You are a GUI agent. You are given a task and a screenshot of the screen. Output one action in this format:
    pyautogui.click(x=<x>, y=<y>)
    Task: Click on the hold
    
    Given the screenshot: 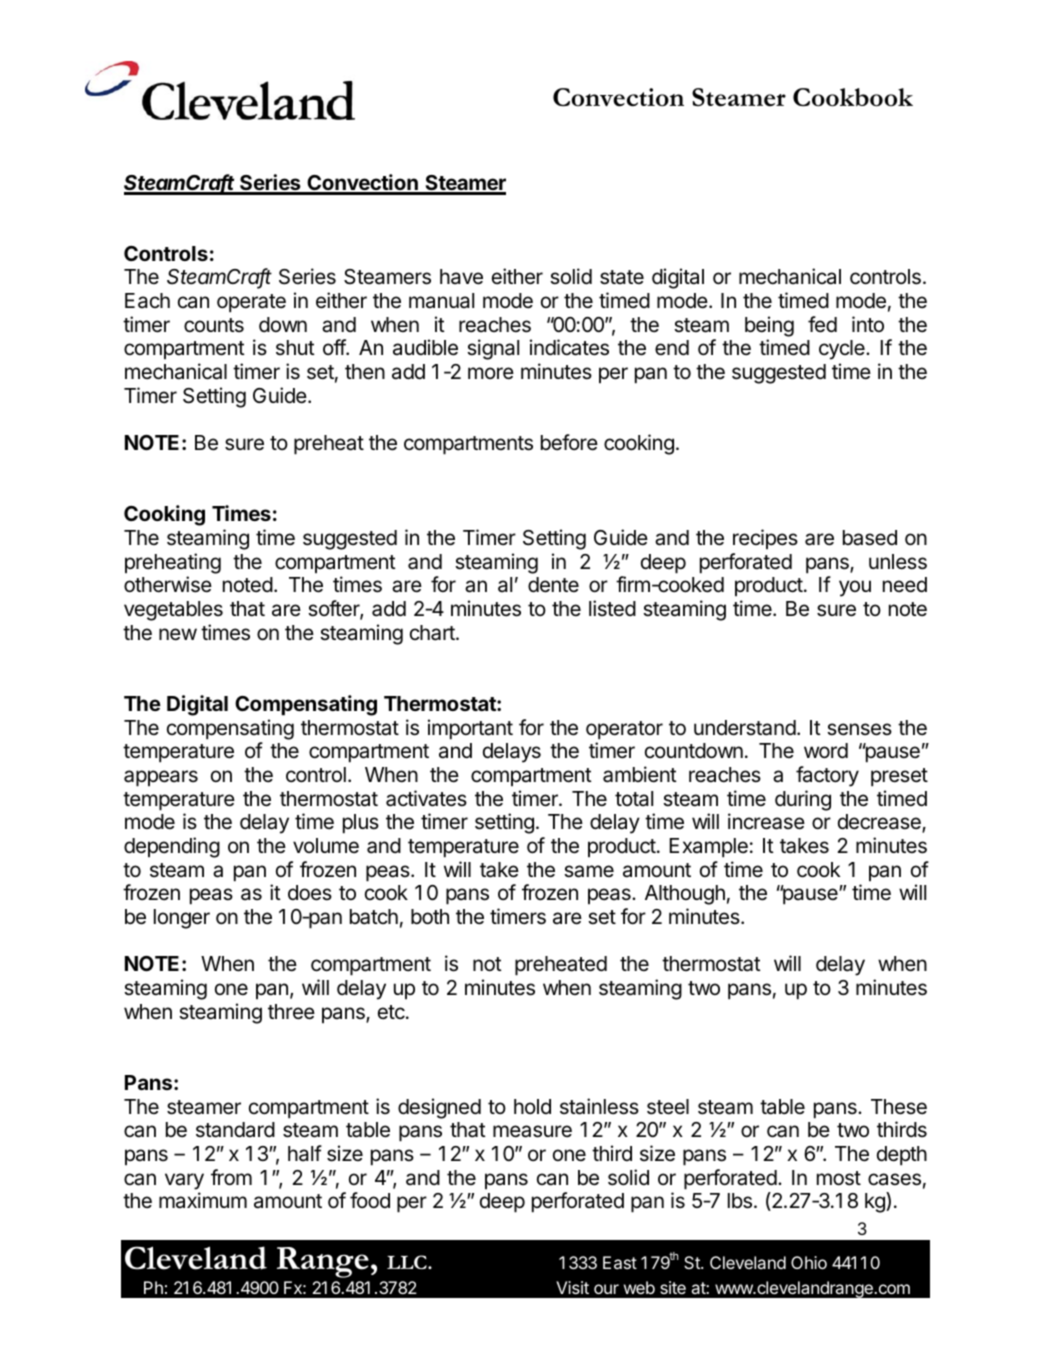 What is the action you would take?
    pyautogui.click(x=532, y=1106)
